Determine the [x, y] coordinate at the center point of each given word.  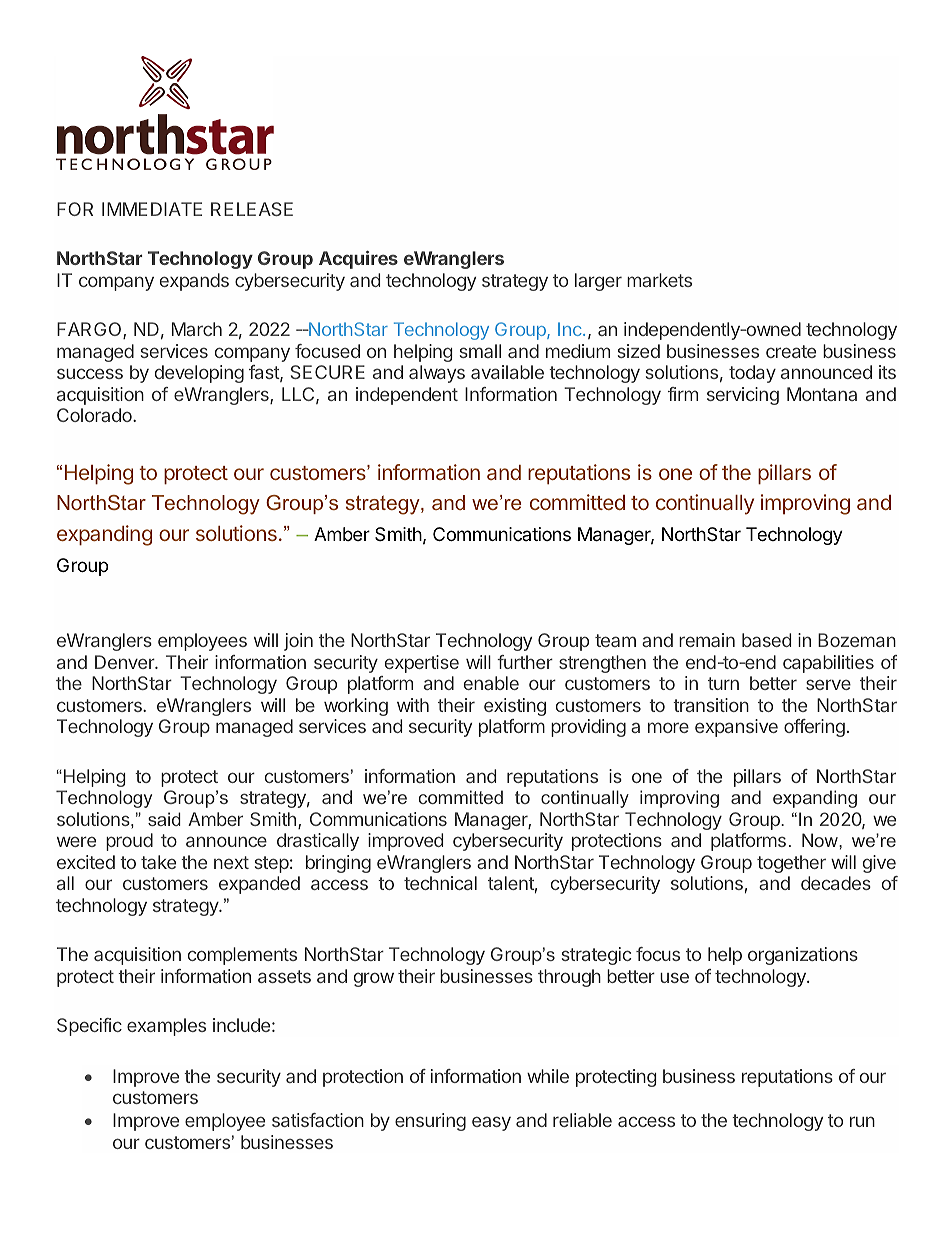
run [862, 1121]
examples [166, 1027]
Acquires [358, 260]
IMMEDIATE [152, 209]
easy [491, 1123]
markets [659, 280]
